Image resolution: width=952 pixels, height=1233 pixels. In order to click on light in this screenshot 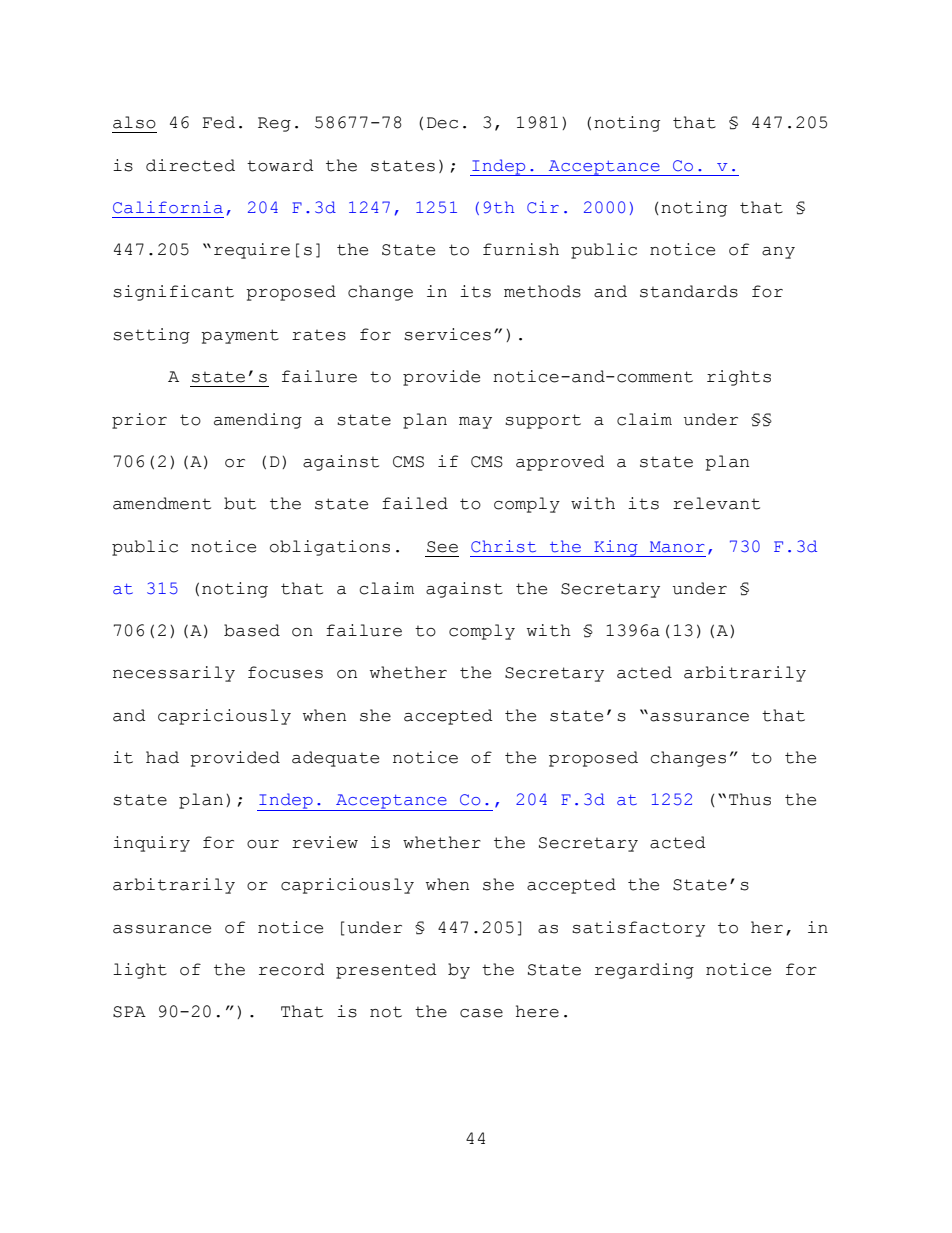, I will do `click(140, 971)`.
